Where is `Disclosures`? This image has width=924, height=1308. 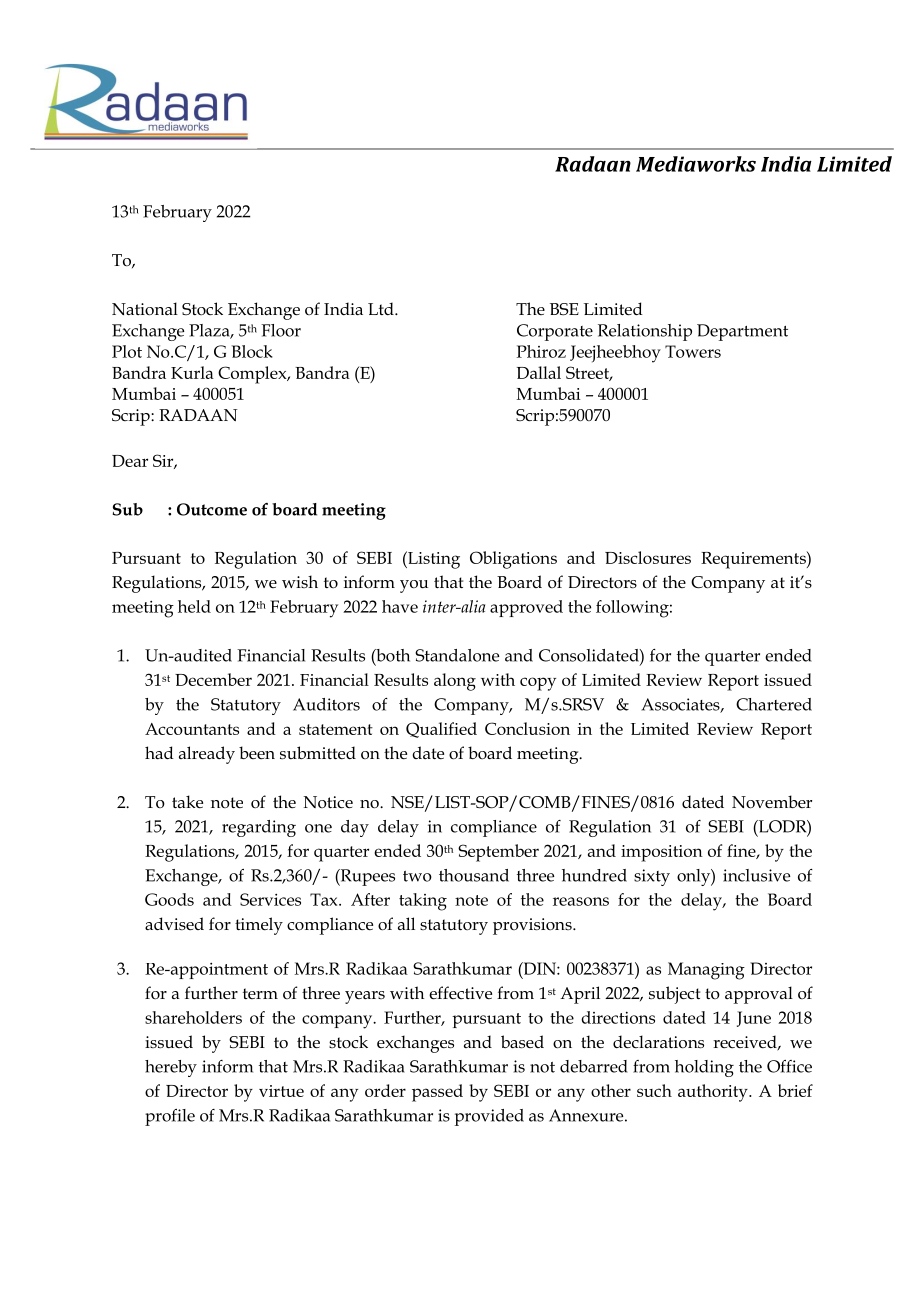 Disclosures is located at coordinates (648, 557).
